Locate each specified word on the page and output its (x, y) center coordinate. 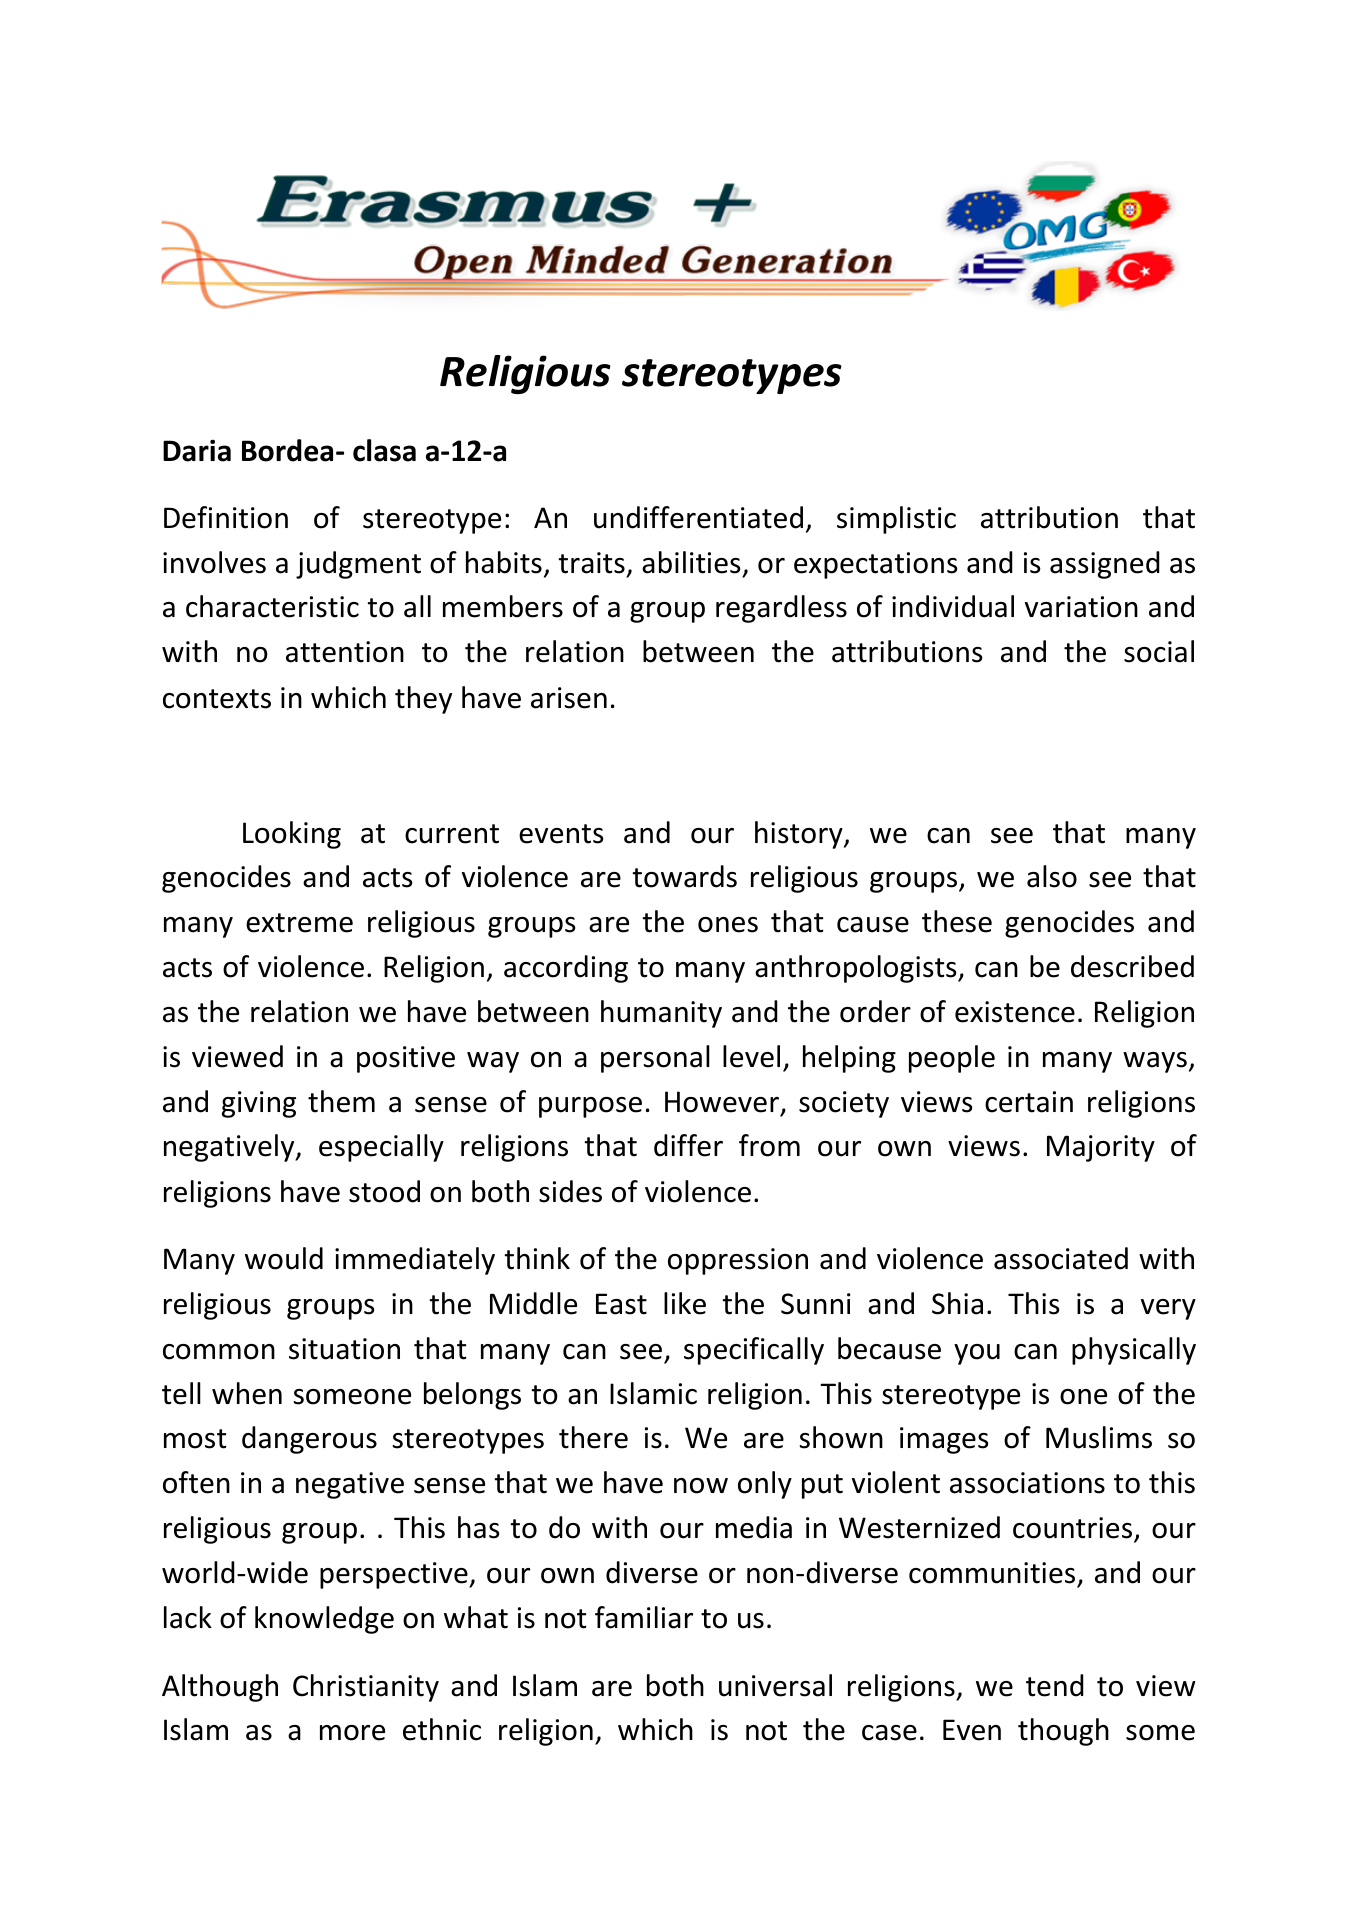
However (722, 1102)
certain (1029, 1102)
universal (775, 1685)
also (1052, 876)
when (247, 1393)
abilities (691, 562)
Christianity (366, 1688)
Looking (292, 835)
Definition (226, 517)
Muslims (1099, 1437)
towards (684, 876)
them (341, 1101)
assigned (1105, 565)
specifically (754, 1351)
